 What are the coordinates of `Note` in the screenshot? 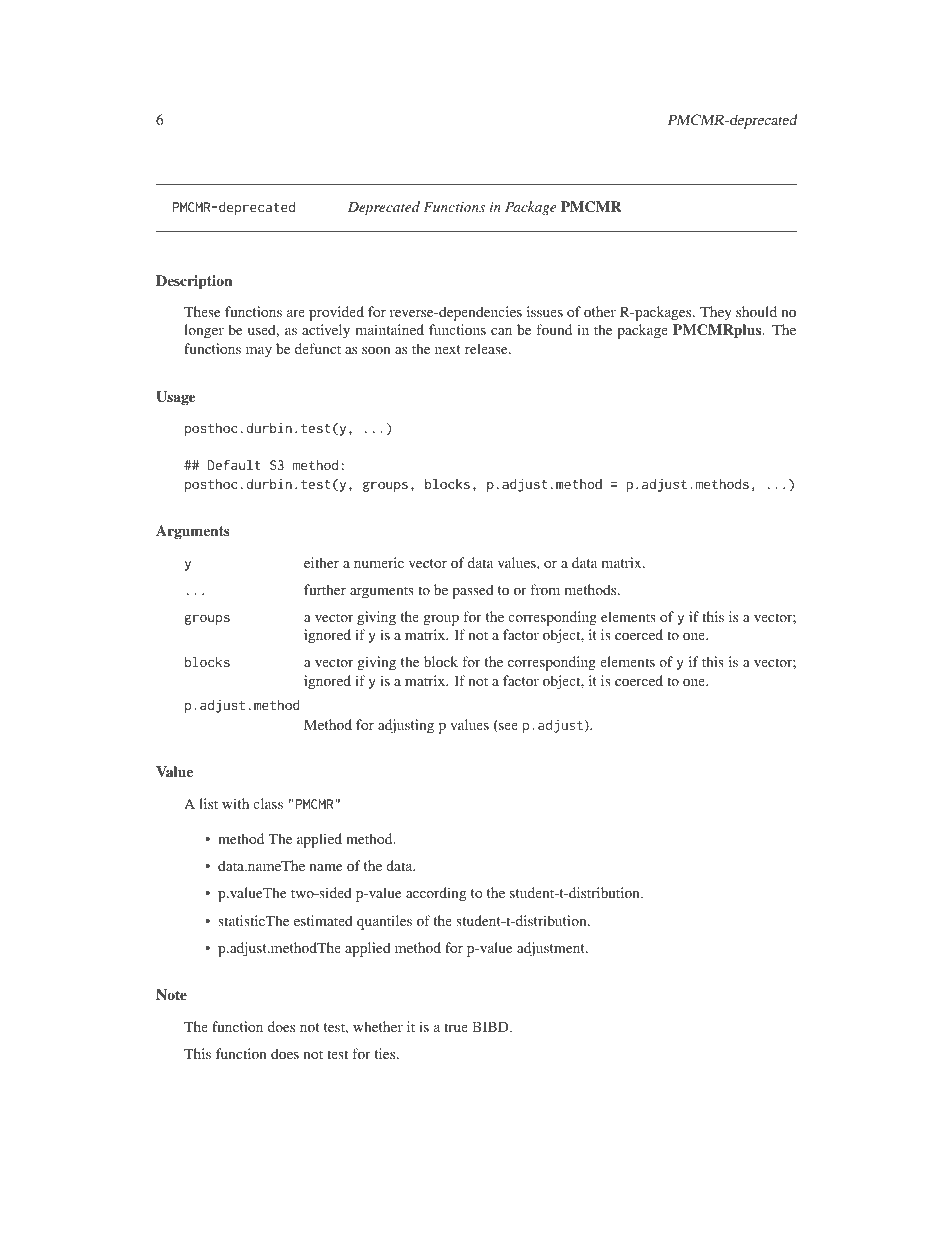 It's located at (171, 994).
